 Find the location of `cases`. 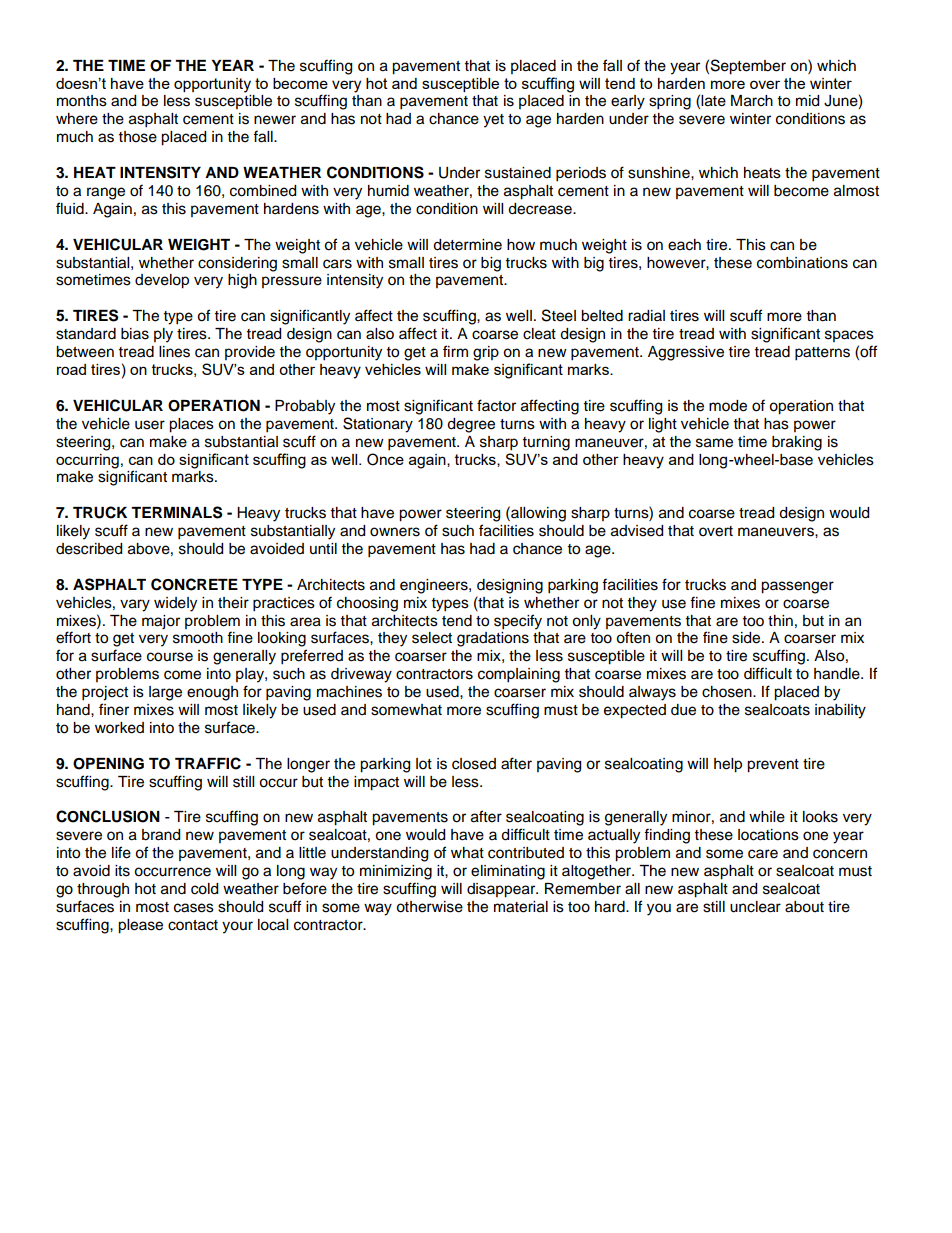

cases is located at coordinates (194, 908).
